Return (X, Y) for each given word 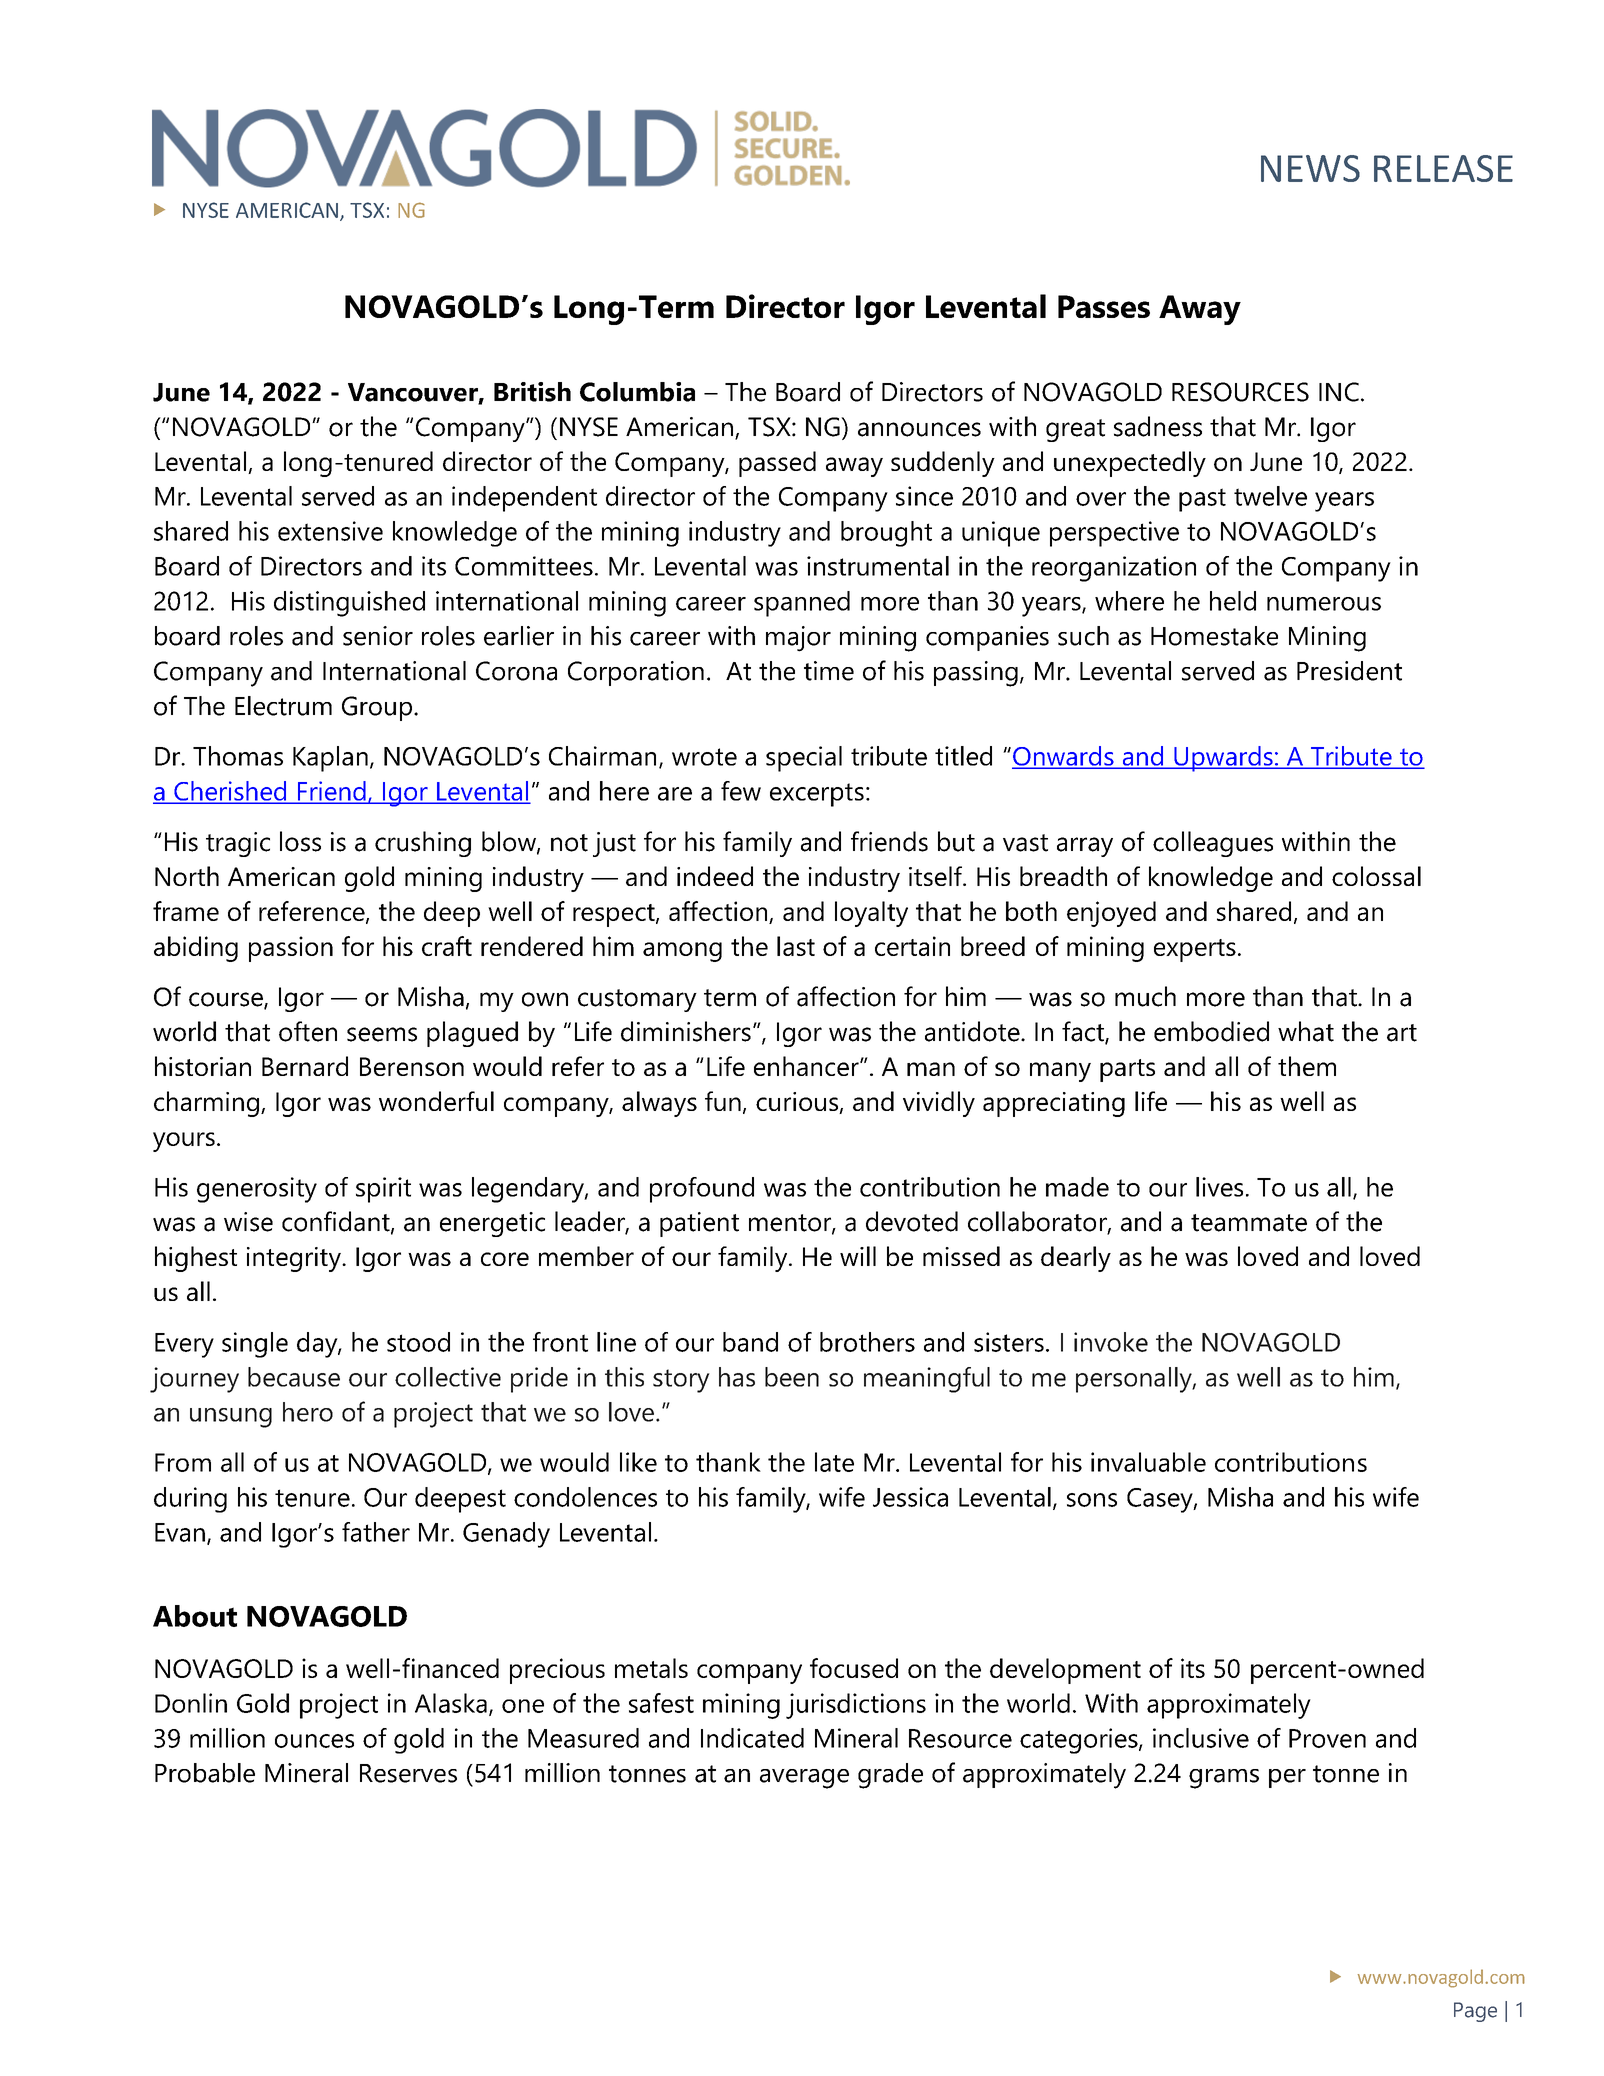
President (1349, 671)
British (532, 392)
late (834, 1462)
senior (378, 636)
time (829, 671)
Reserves (408, 1773)
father (376, 1532)
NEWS (1310, 168)
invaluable (1148, 1462)
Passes (1104, 306)
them (1307, 1066)
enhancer (807, 1066)
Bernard (305, 1066)
